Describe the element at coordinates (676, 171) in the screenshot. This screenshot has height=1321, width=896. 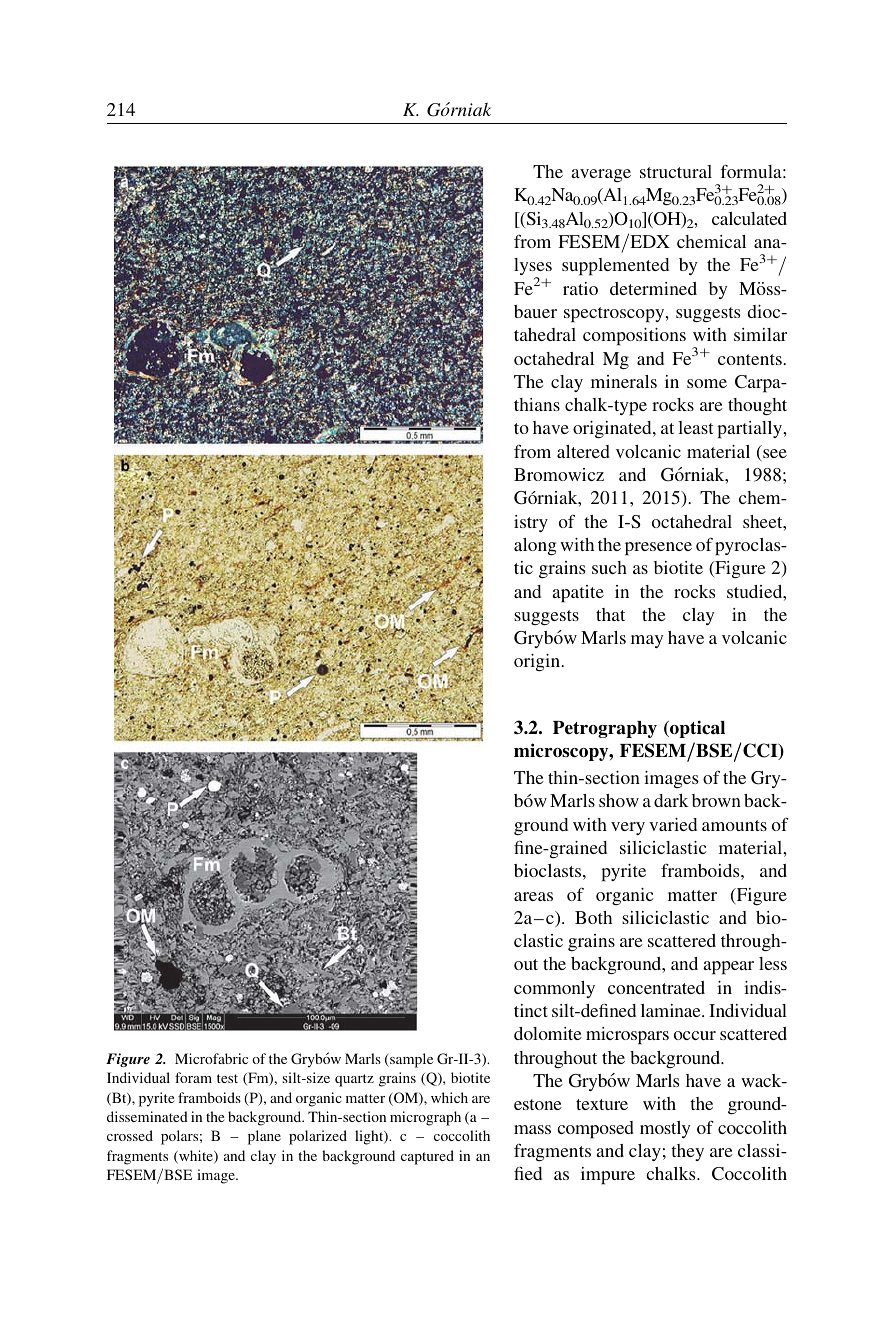
I see `structural` at that location.
